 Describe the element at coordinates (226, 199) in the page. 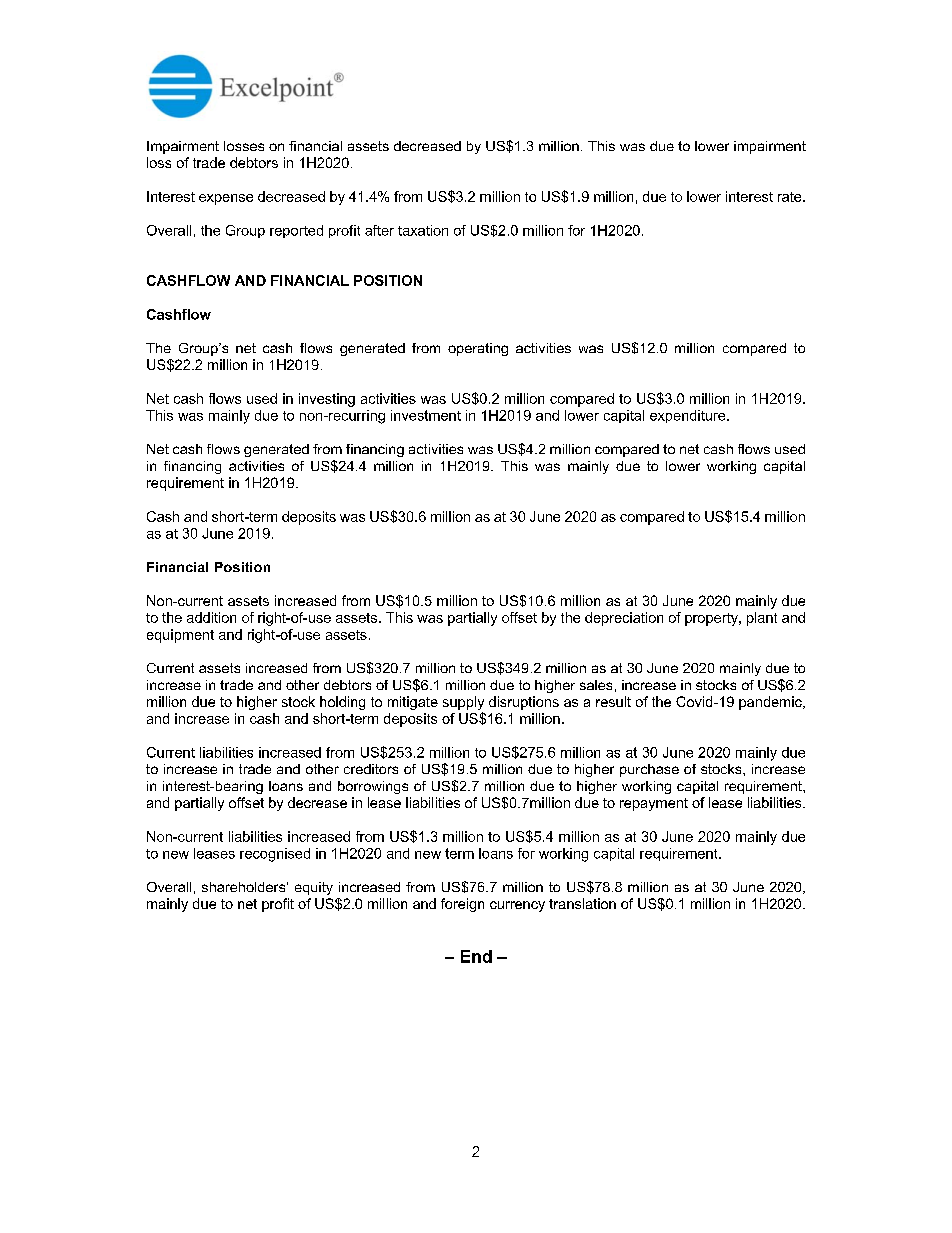

I see `expense` at that location.
